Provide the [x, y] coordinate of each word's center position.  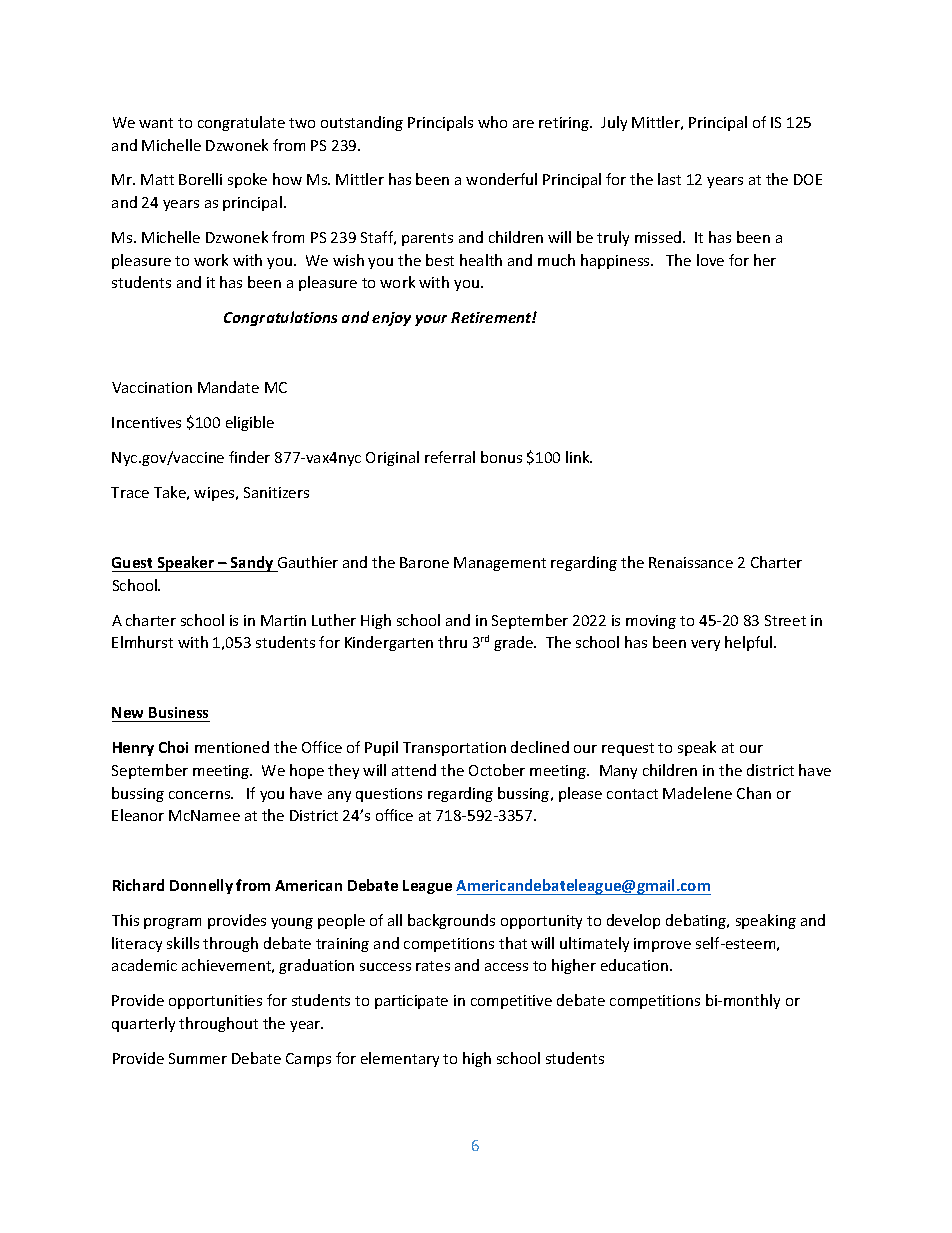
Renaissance [691, 562]
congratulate [241, 123]
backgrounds [451, 921]
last [669, 179]
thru [452, 642]
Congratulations [280, 318]
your [431, 320]
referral [450, 457]
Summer [198, 1058]
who [492, 122]
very [705, 645]
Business [178, 714]
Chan [754, 793]
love [710, 260]
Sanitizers [276, 492]
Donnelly [201, 886]
